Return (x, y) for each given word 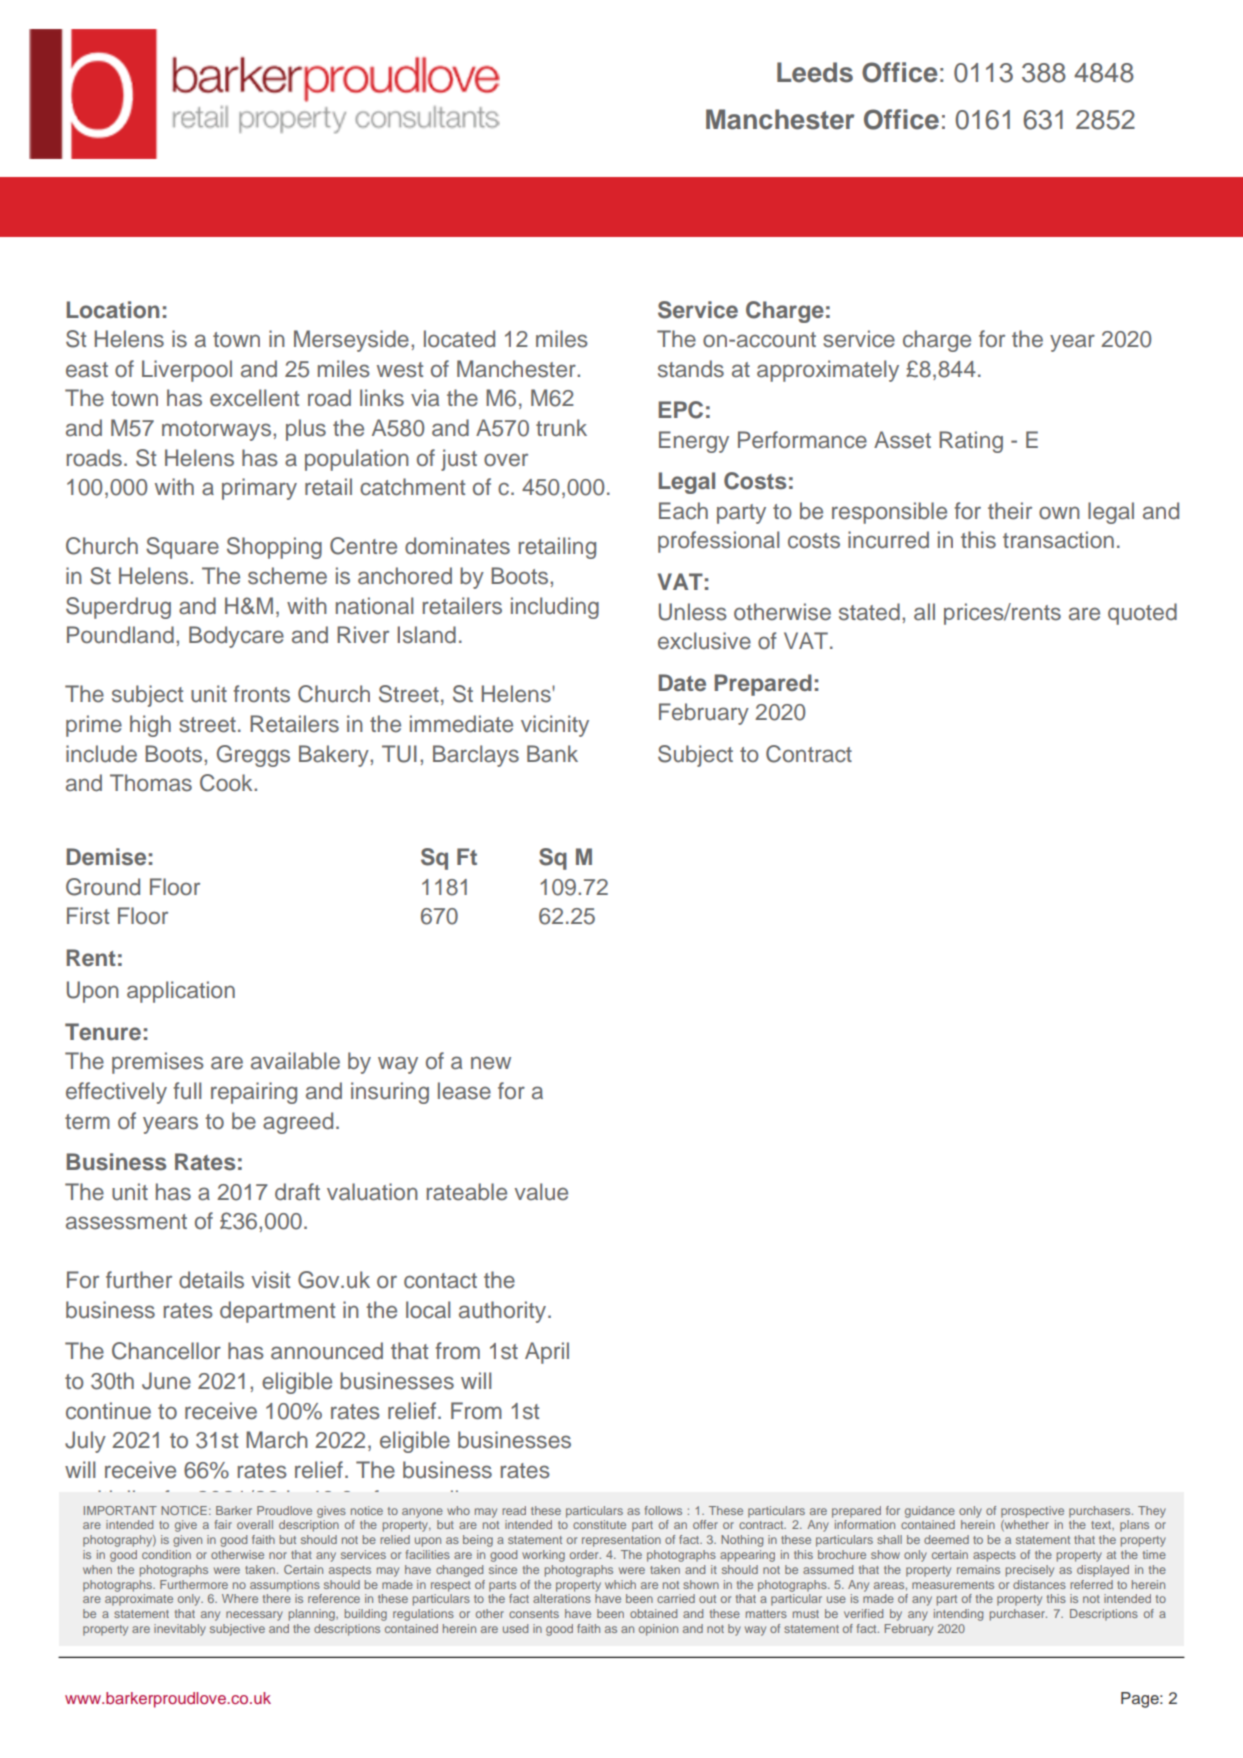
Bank (552, 754)
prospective (1032, 1512)
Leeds (815, 72)
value (541, 1192)
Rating (971, 442)
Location (113, 310)
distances (1039, 1584)
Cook (227, 783)
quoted (1142, 614)
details (211, 1280)
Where (240, 1598)
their (1010, 511)
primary (259, 489)
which (620, 1584)
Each (683, 511)
